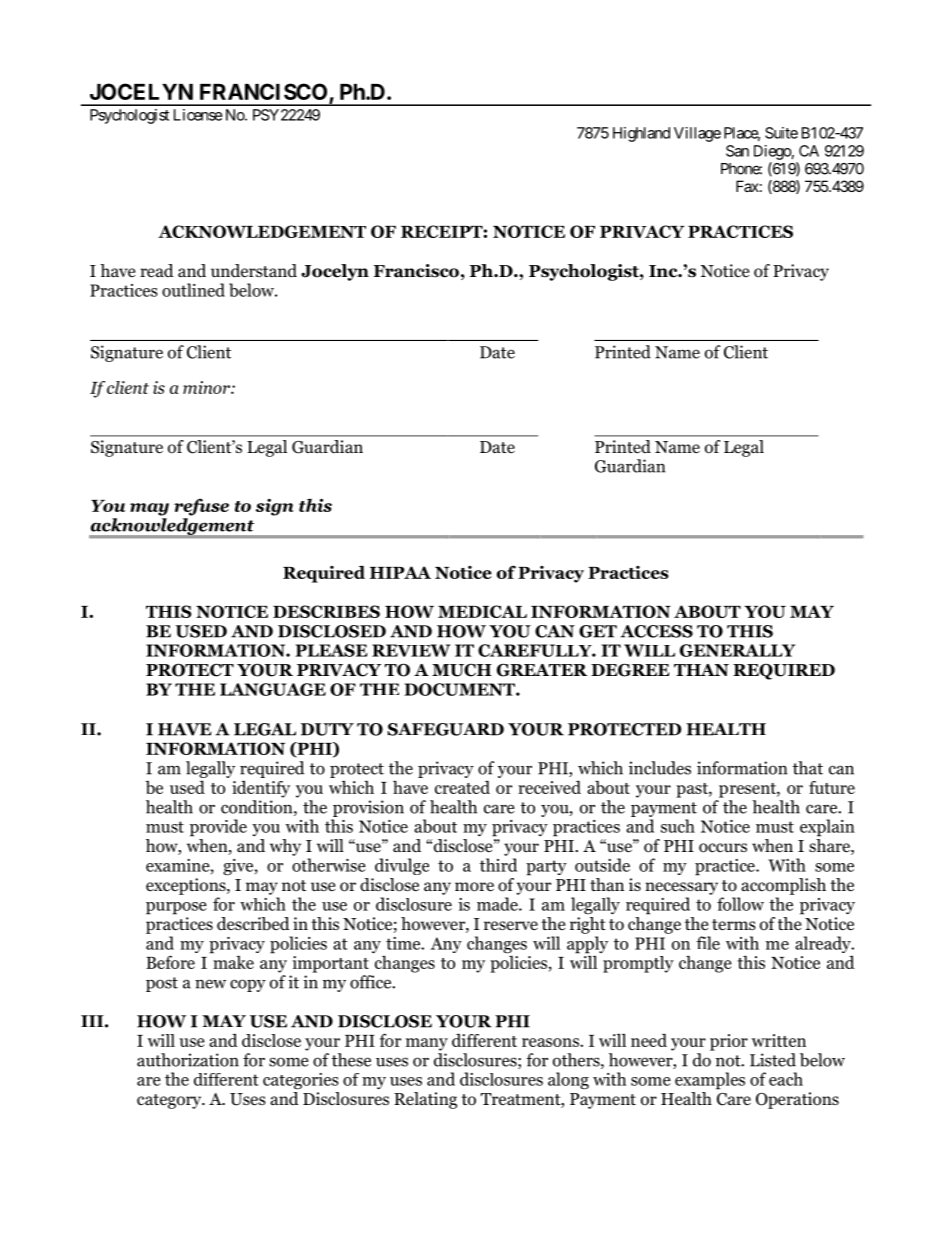  What do you see at coordinates (326, 611) in the image?
I see `DESCRIBES` at bounding box center [326, 611].
